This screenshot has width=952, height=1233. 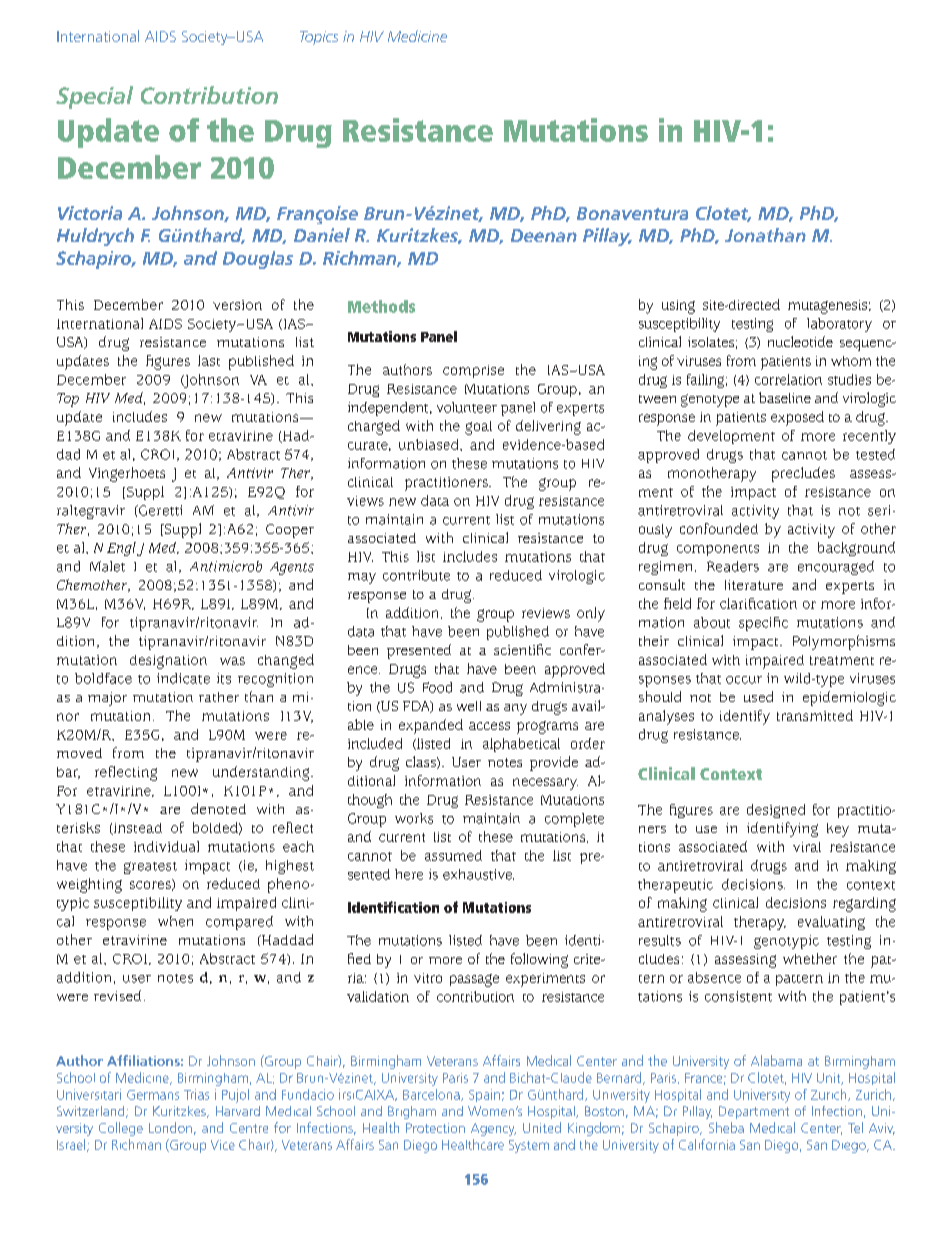 I want to click on literature, so click(x=754, y=585).
